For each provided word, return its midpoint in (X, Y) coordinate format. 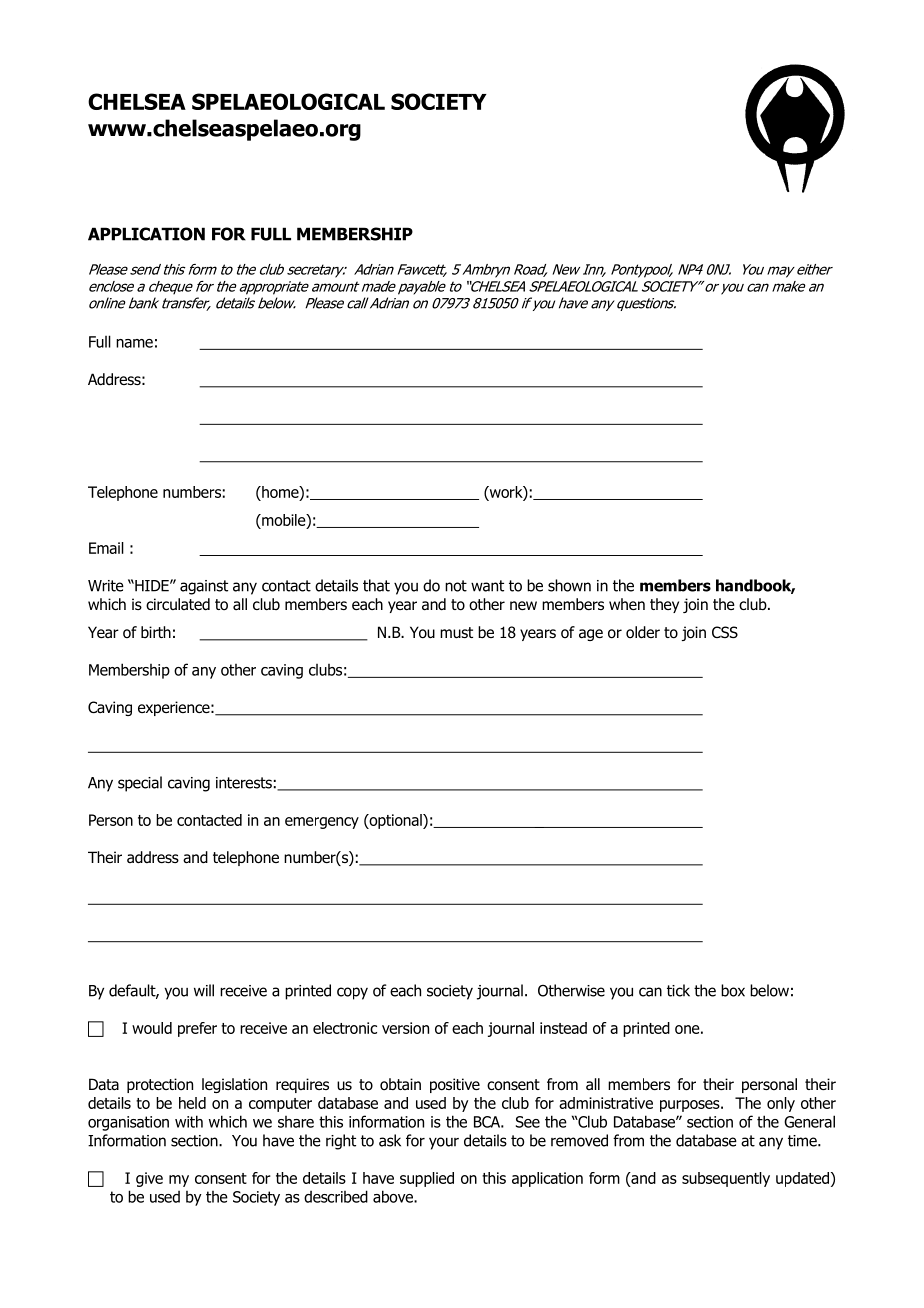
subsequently (726, 1179)
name (134, 343)
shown (569, 585)
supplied (427, 1179)
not (456, 586)
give (149, 1179)
